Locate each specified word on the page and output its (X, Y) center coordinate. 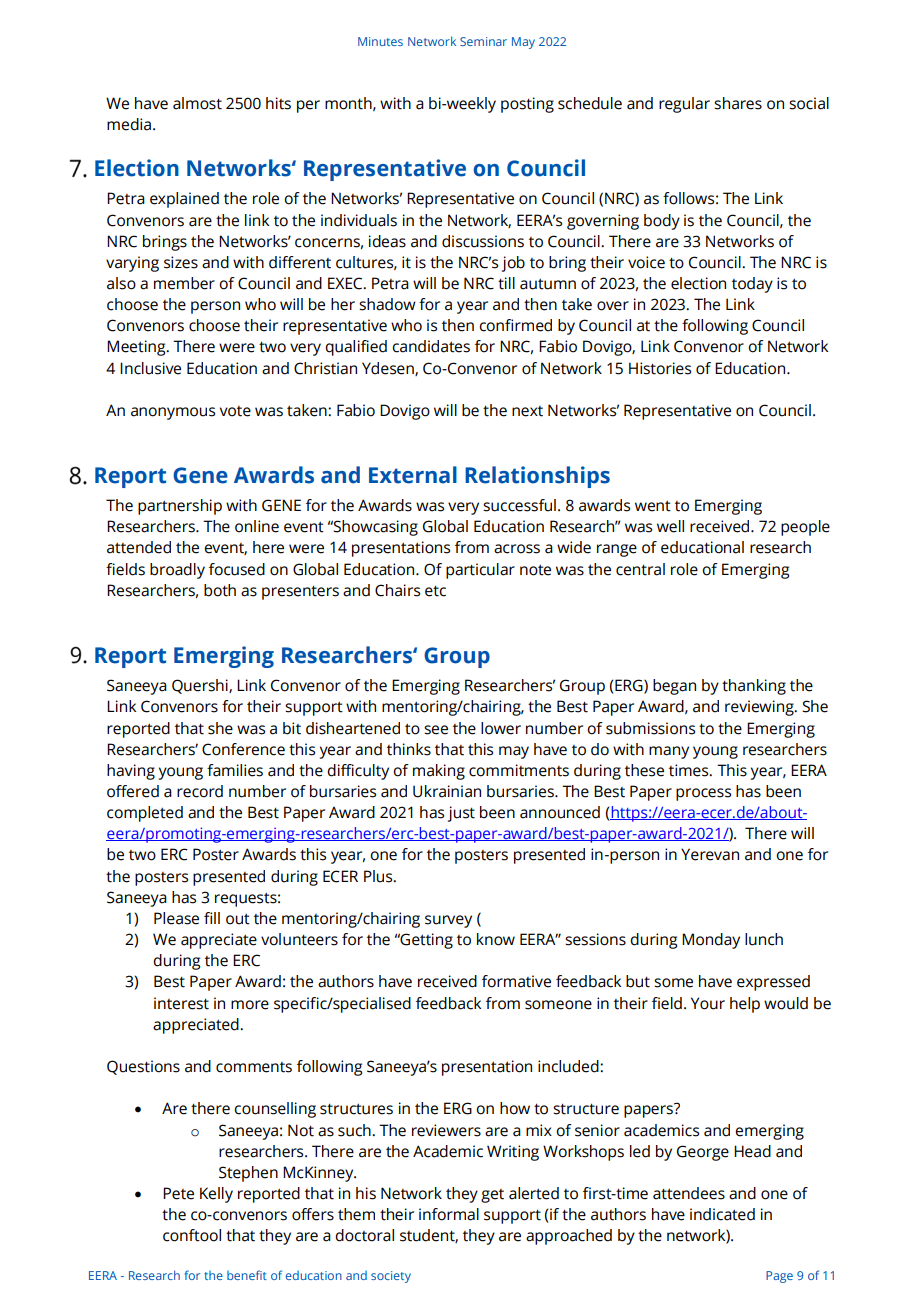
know (496, 939)
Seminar (483, 41)
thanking (754, 687)
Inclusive (150, 368)
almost (197, 103)
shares (738, 103)
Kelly (216, 1195)
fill (212, 918)
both (220, 590)
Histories (660, 368)
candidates (431, 346)
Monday (711, 941)
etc (435, 591)
